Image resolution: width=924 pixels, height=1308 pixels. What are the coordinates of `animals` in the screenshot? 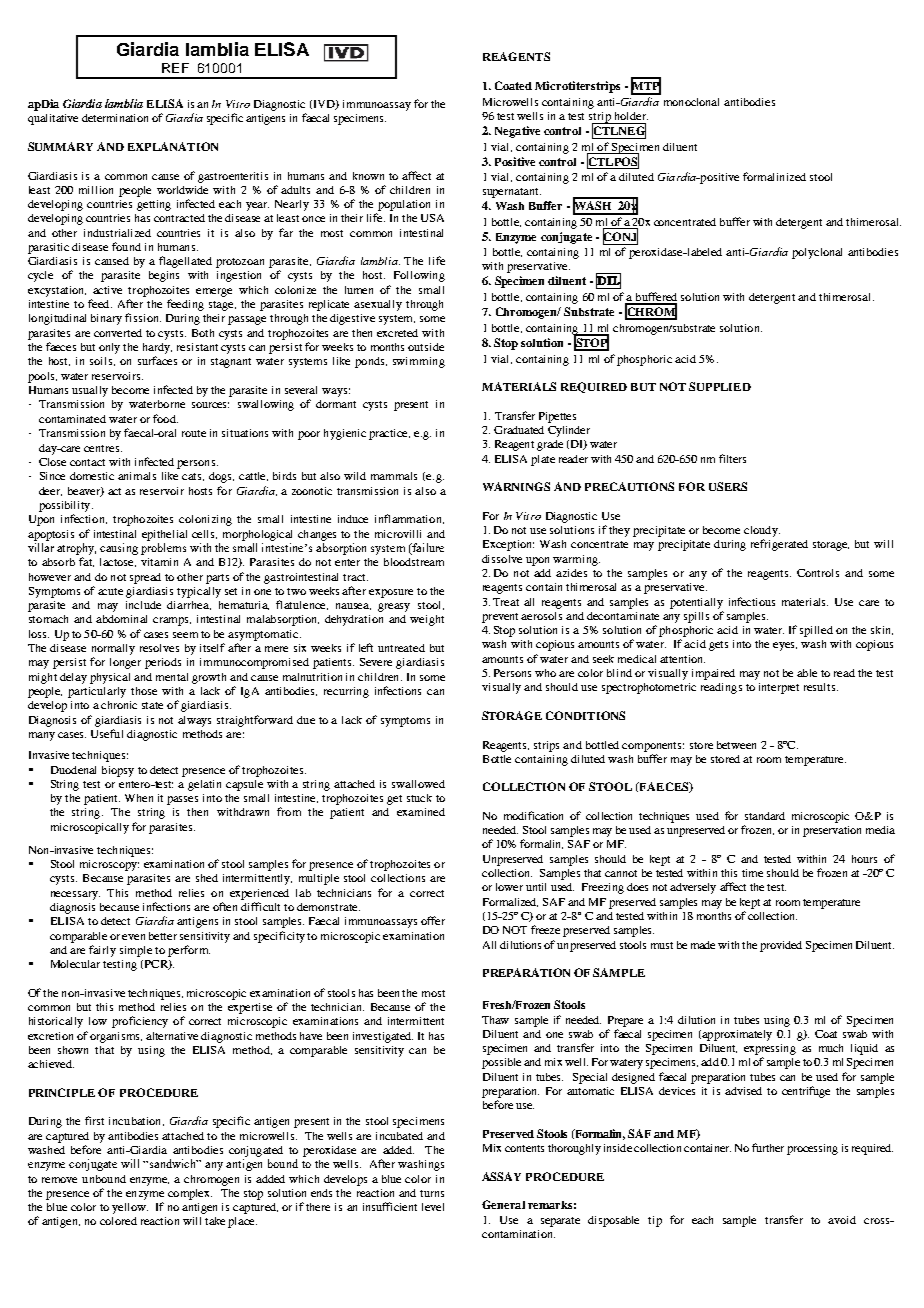 It's located at (137, 476).
